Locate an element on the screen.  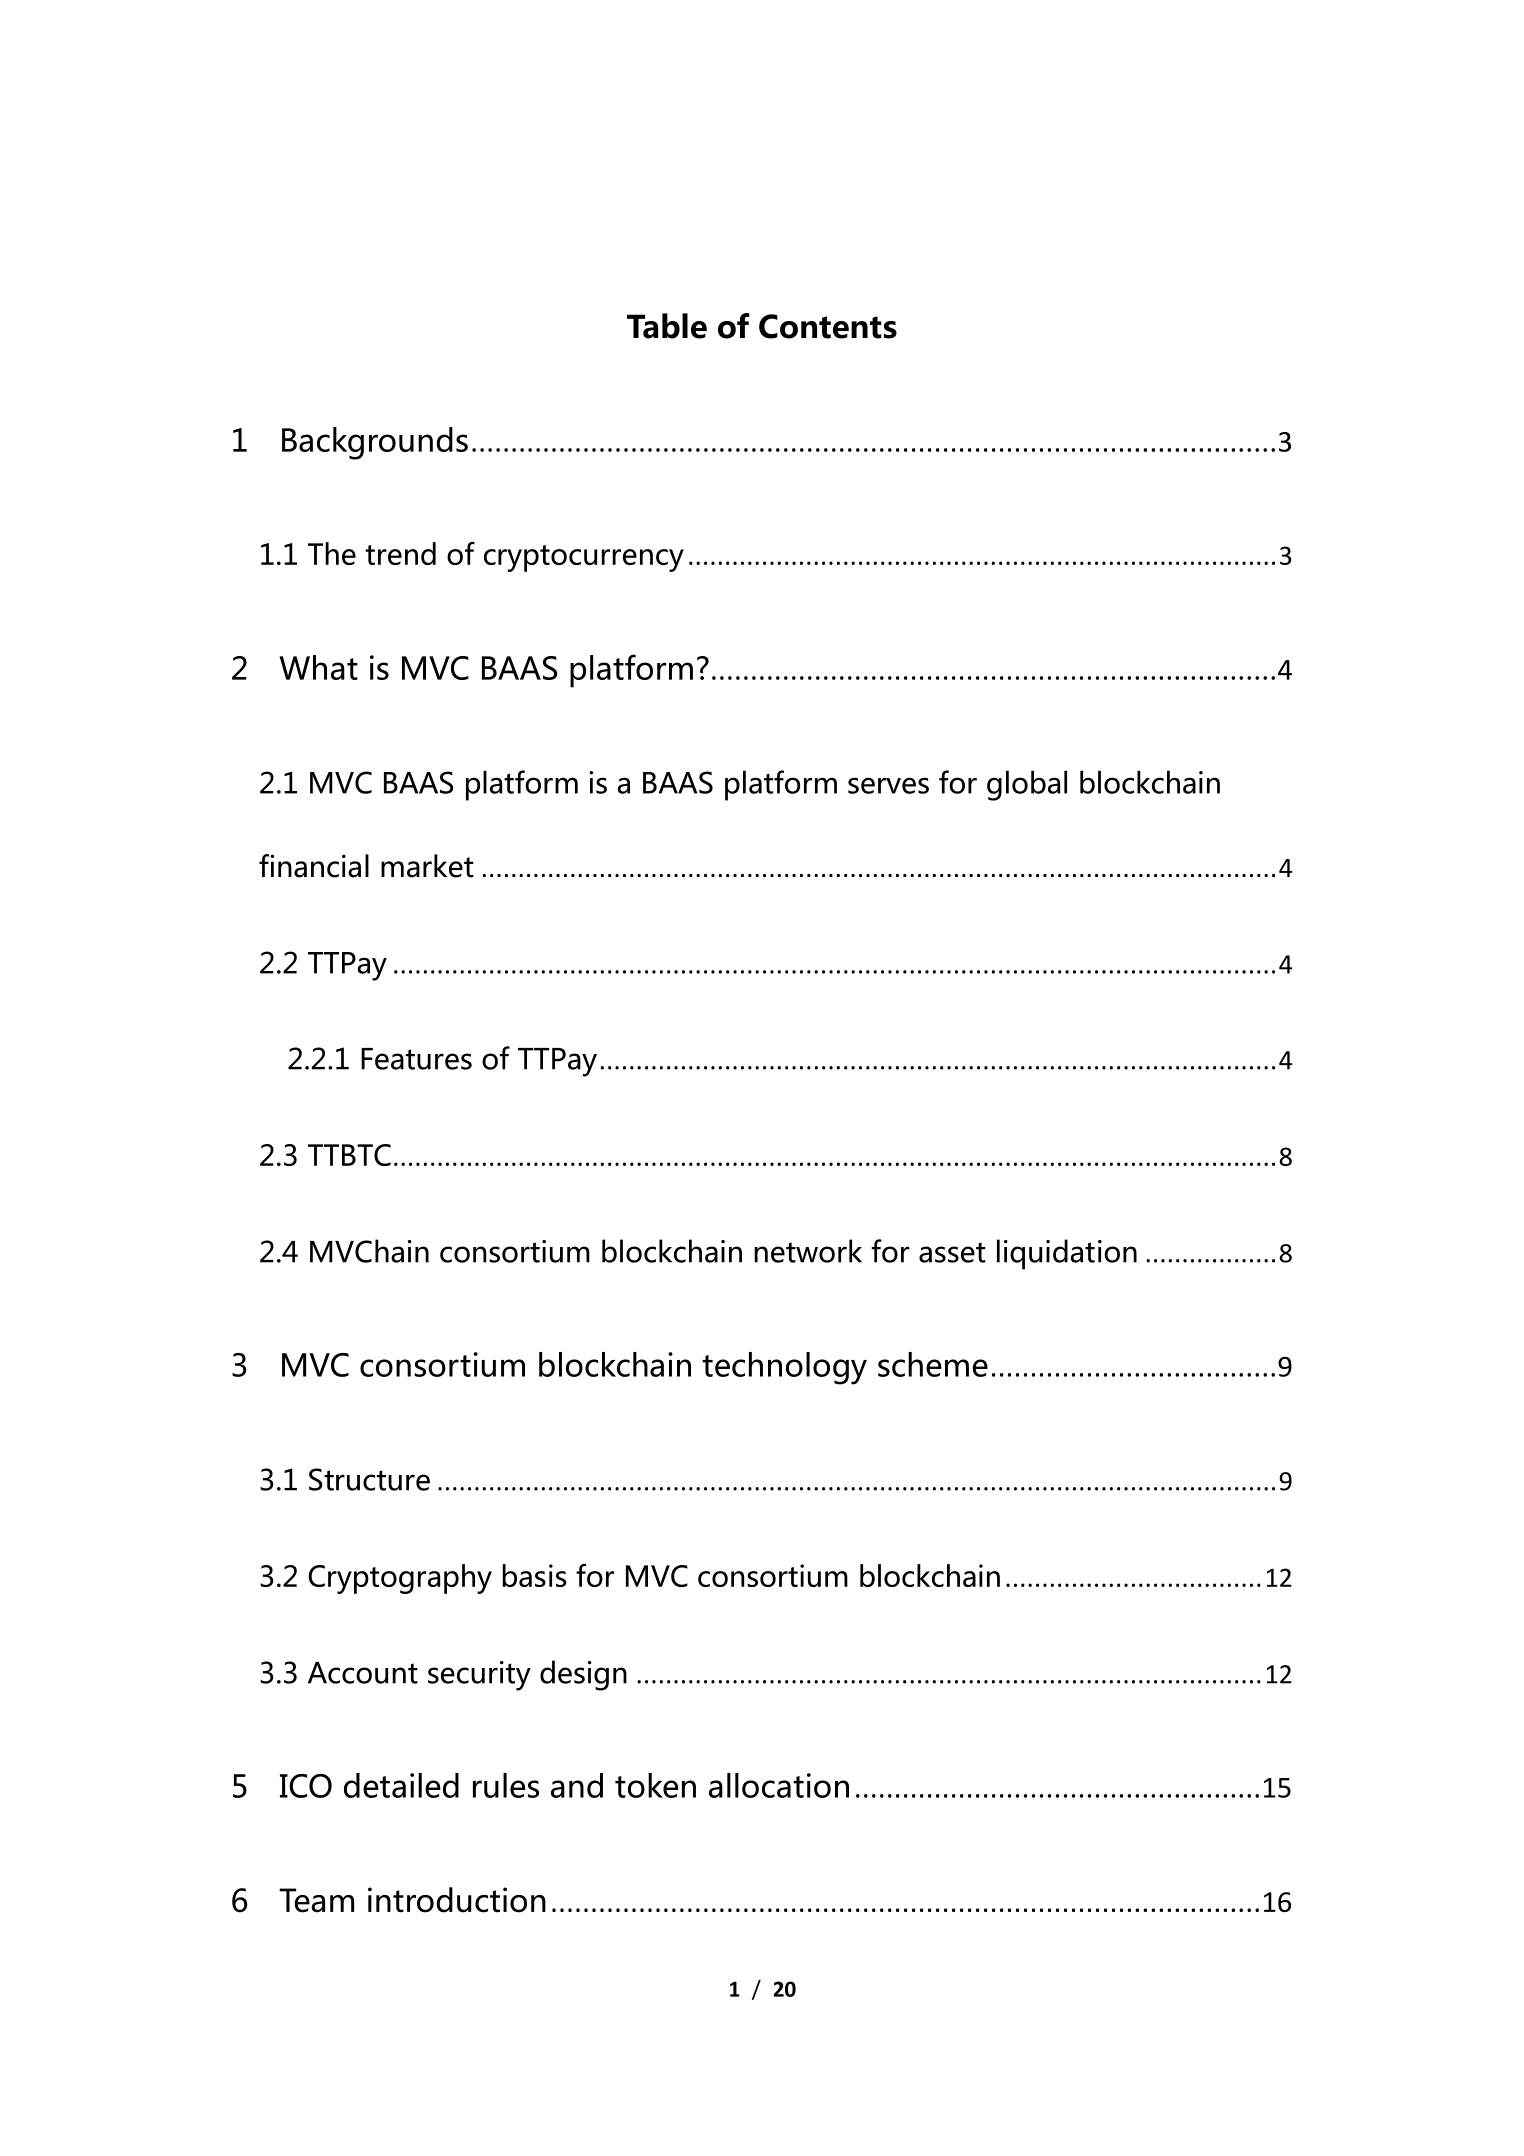
asset is located at coordinates (952, 1252).
